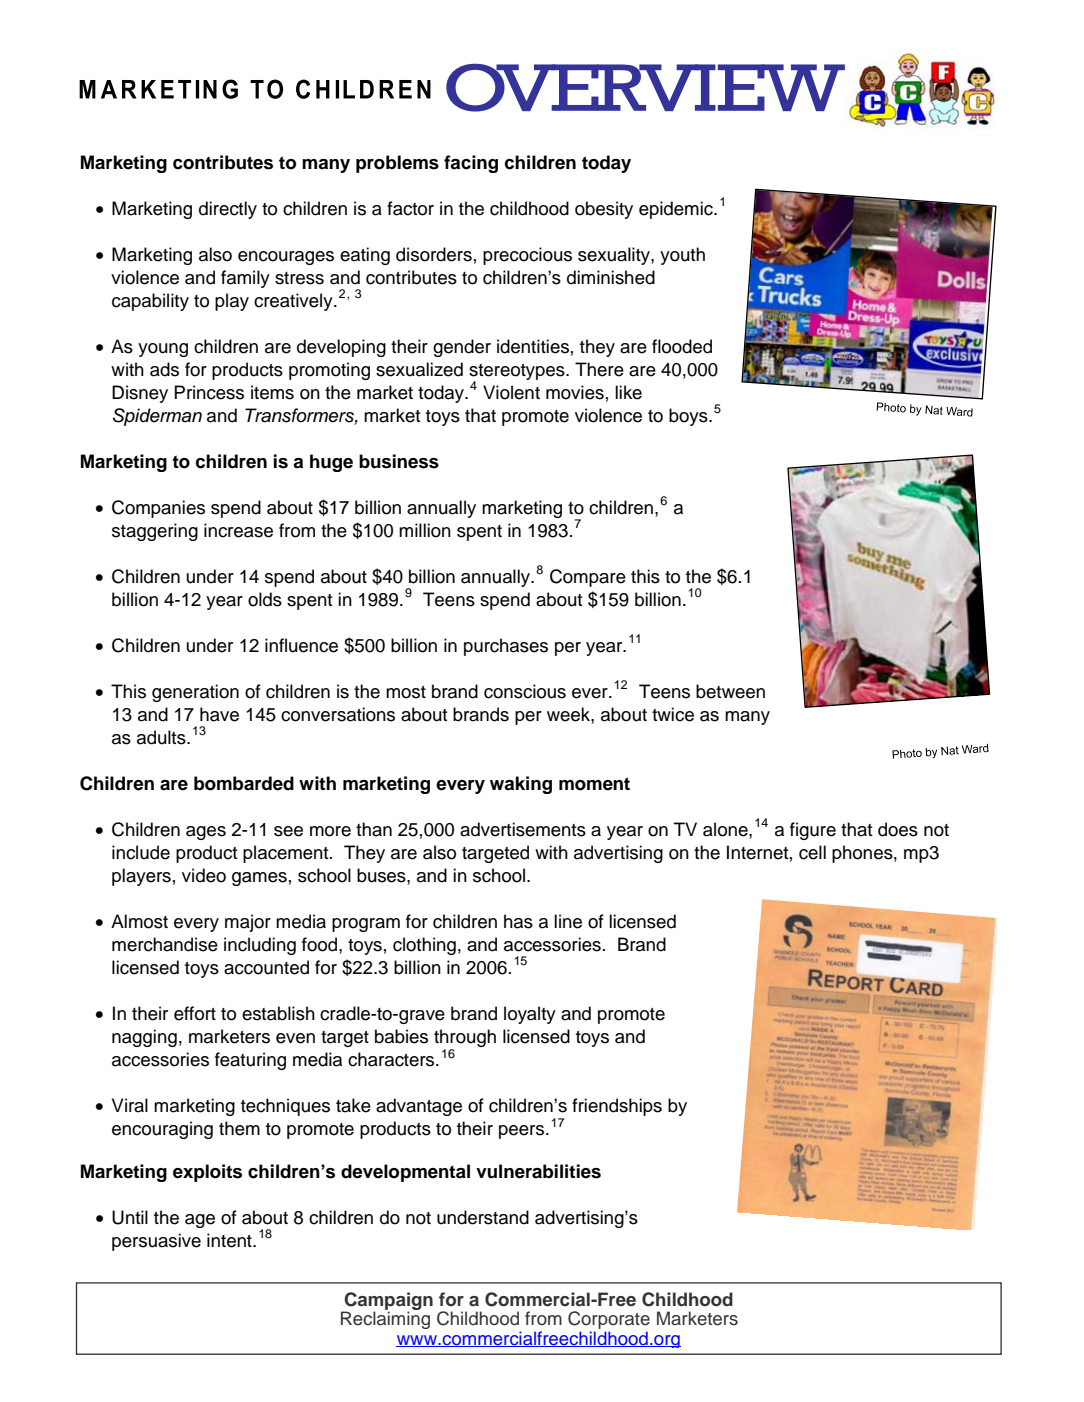  I want to click on Corporate, so click(609, 1320).
